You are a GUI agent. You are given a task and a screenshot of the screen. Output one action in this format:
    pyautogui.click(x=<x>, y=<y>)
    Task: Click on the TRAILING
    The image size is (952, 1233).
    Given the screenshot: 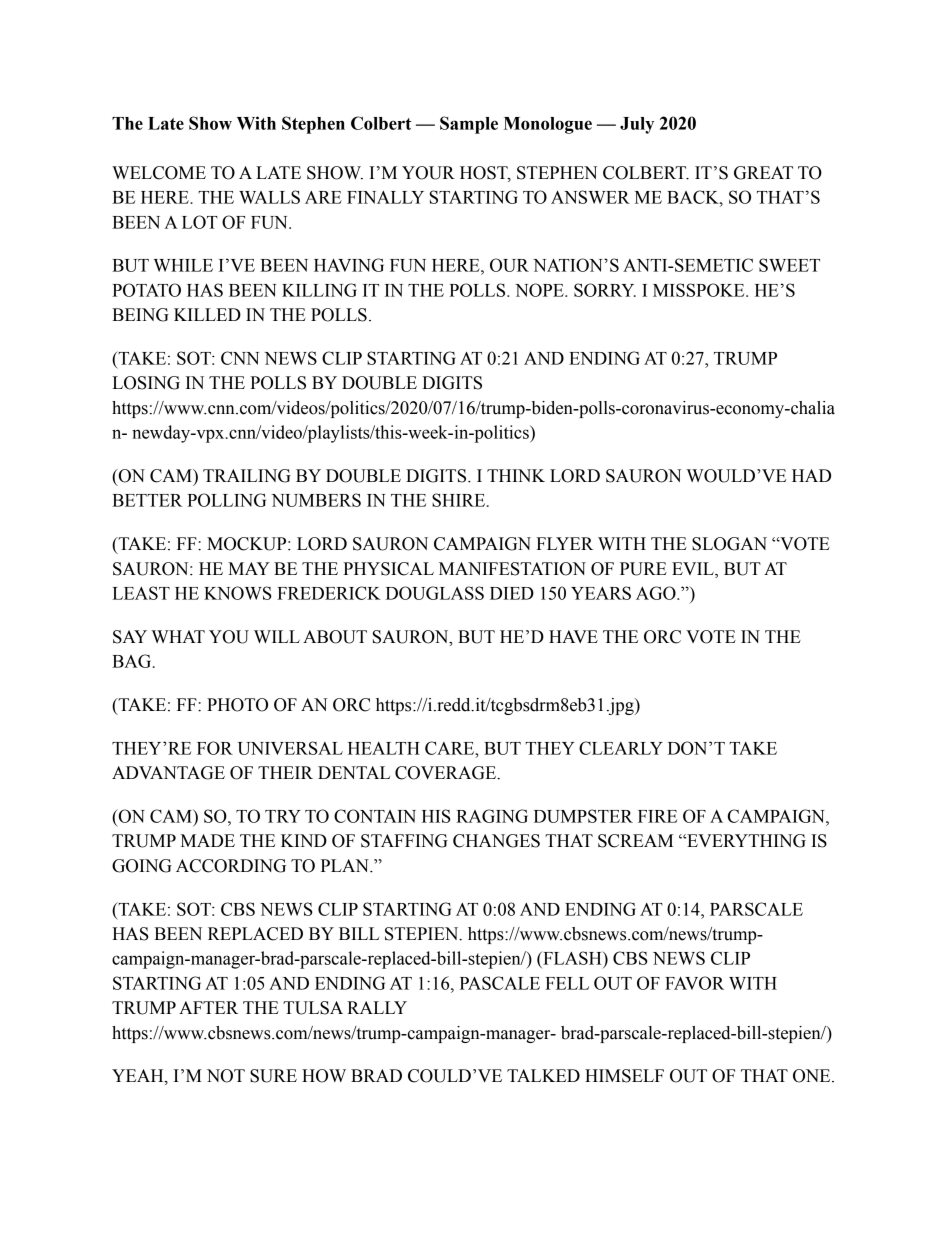 What is the action you would take?
    pyautogui.click(x=247, y=476)
